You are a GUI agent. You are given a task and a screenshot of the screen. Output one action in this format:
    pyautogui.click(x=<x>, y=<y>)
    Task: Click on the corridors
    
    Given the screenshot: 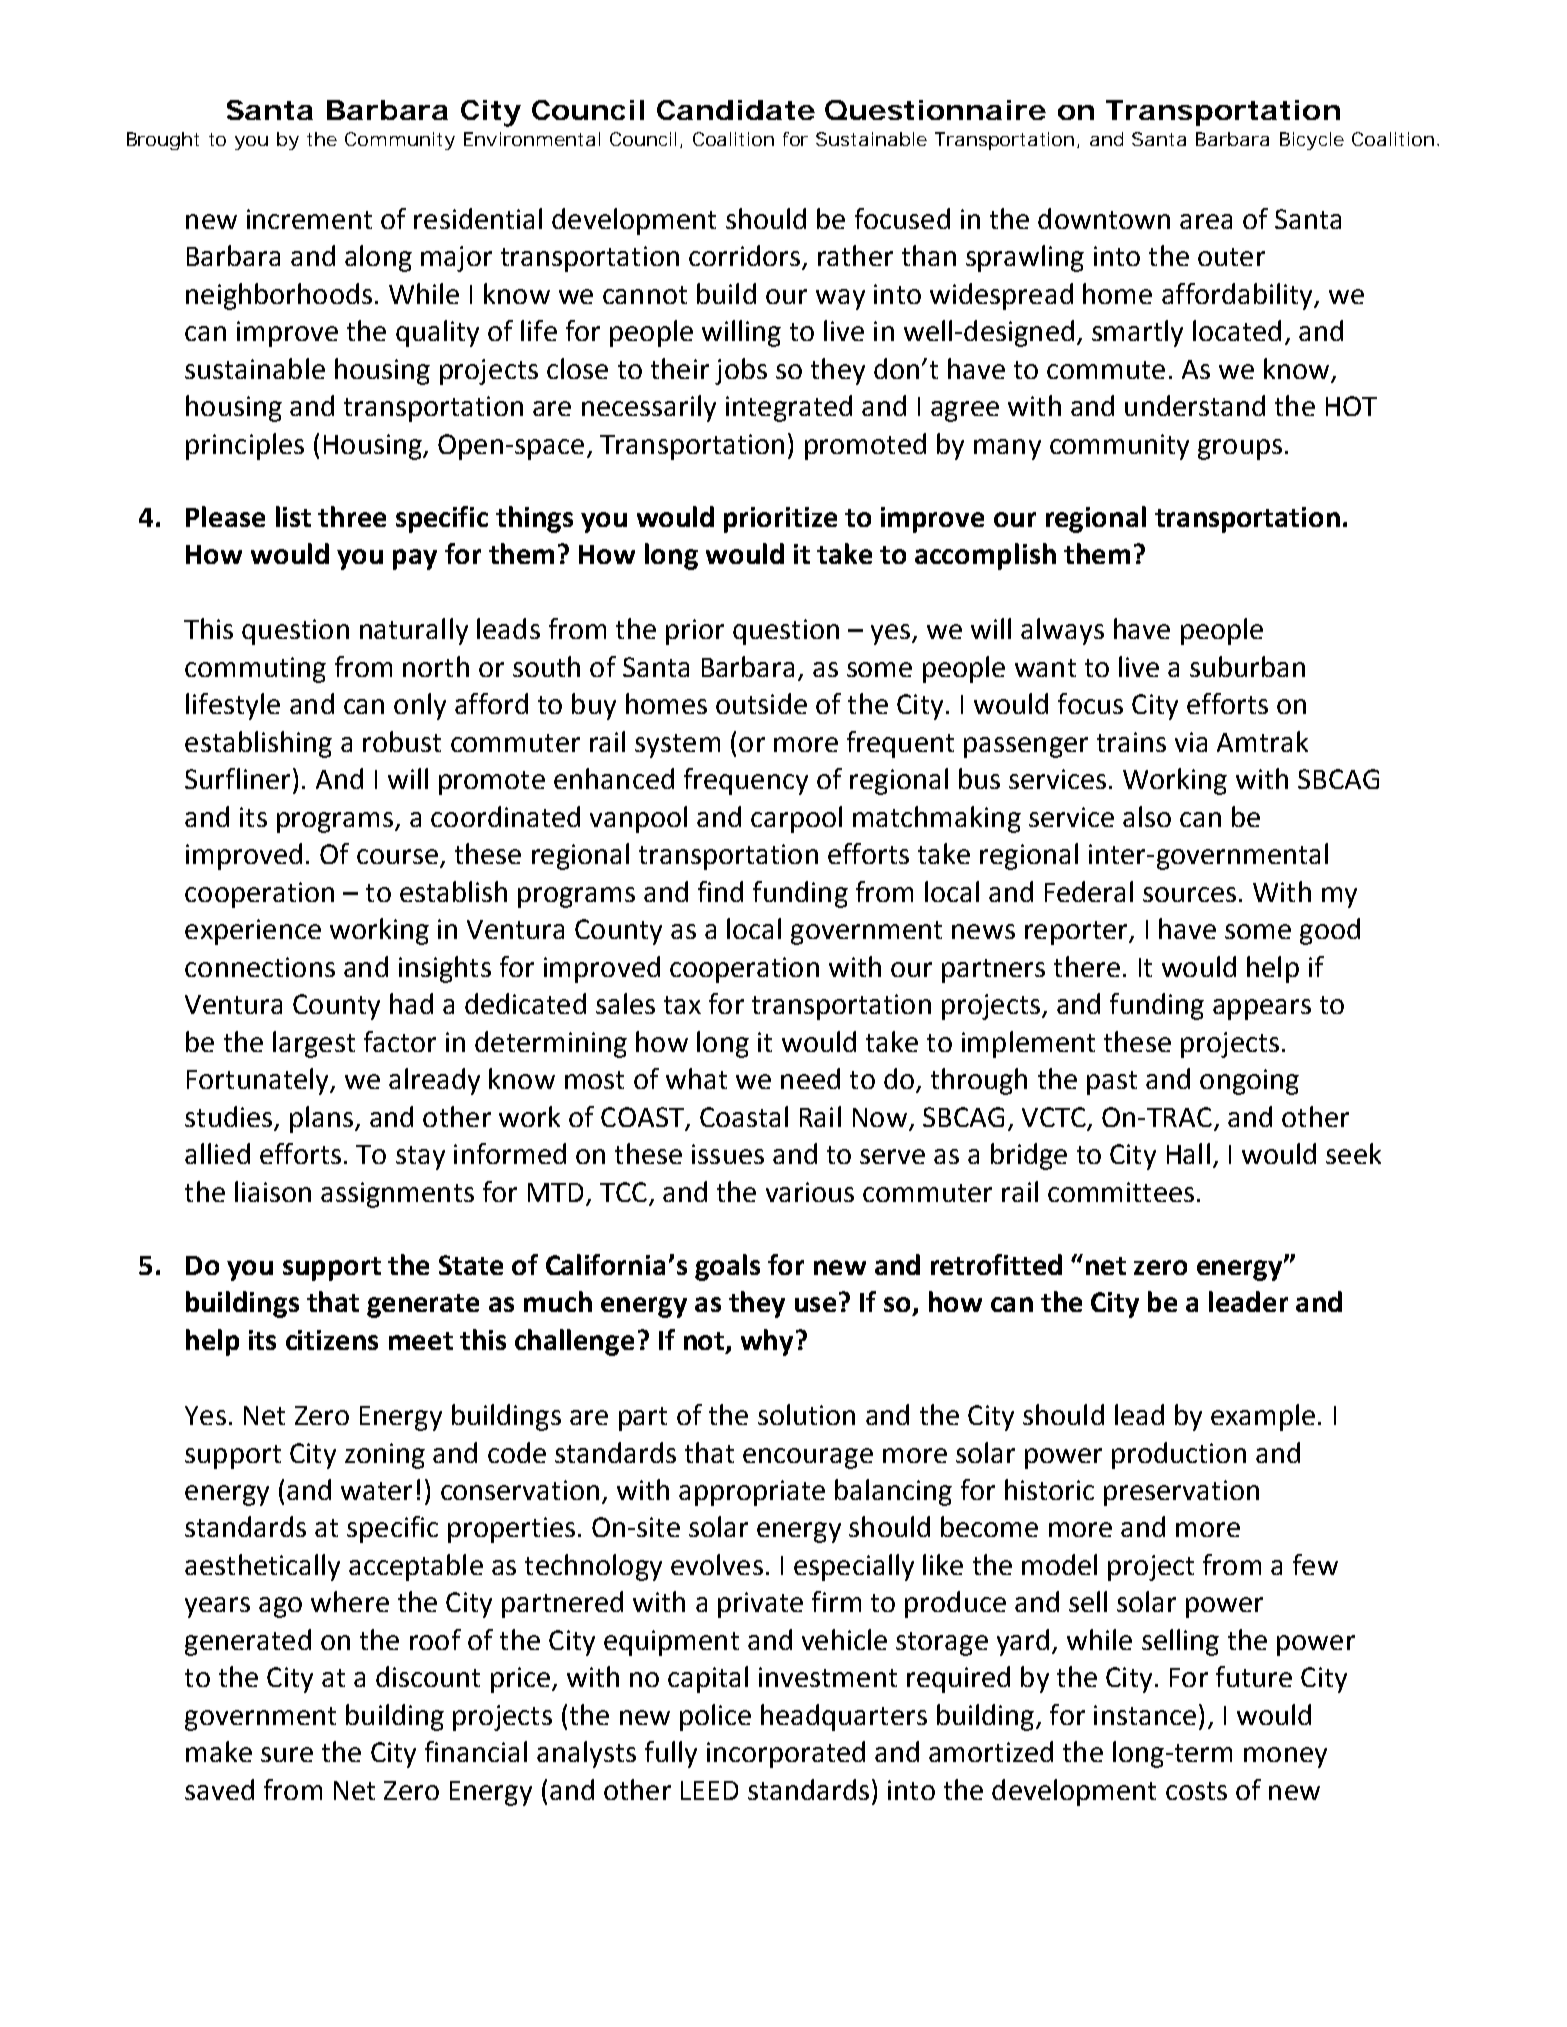 What is the action you would take?
    pyautogui.click(x=744, y=255)
